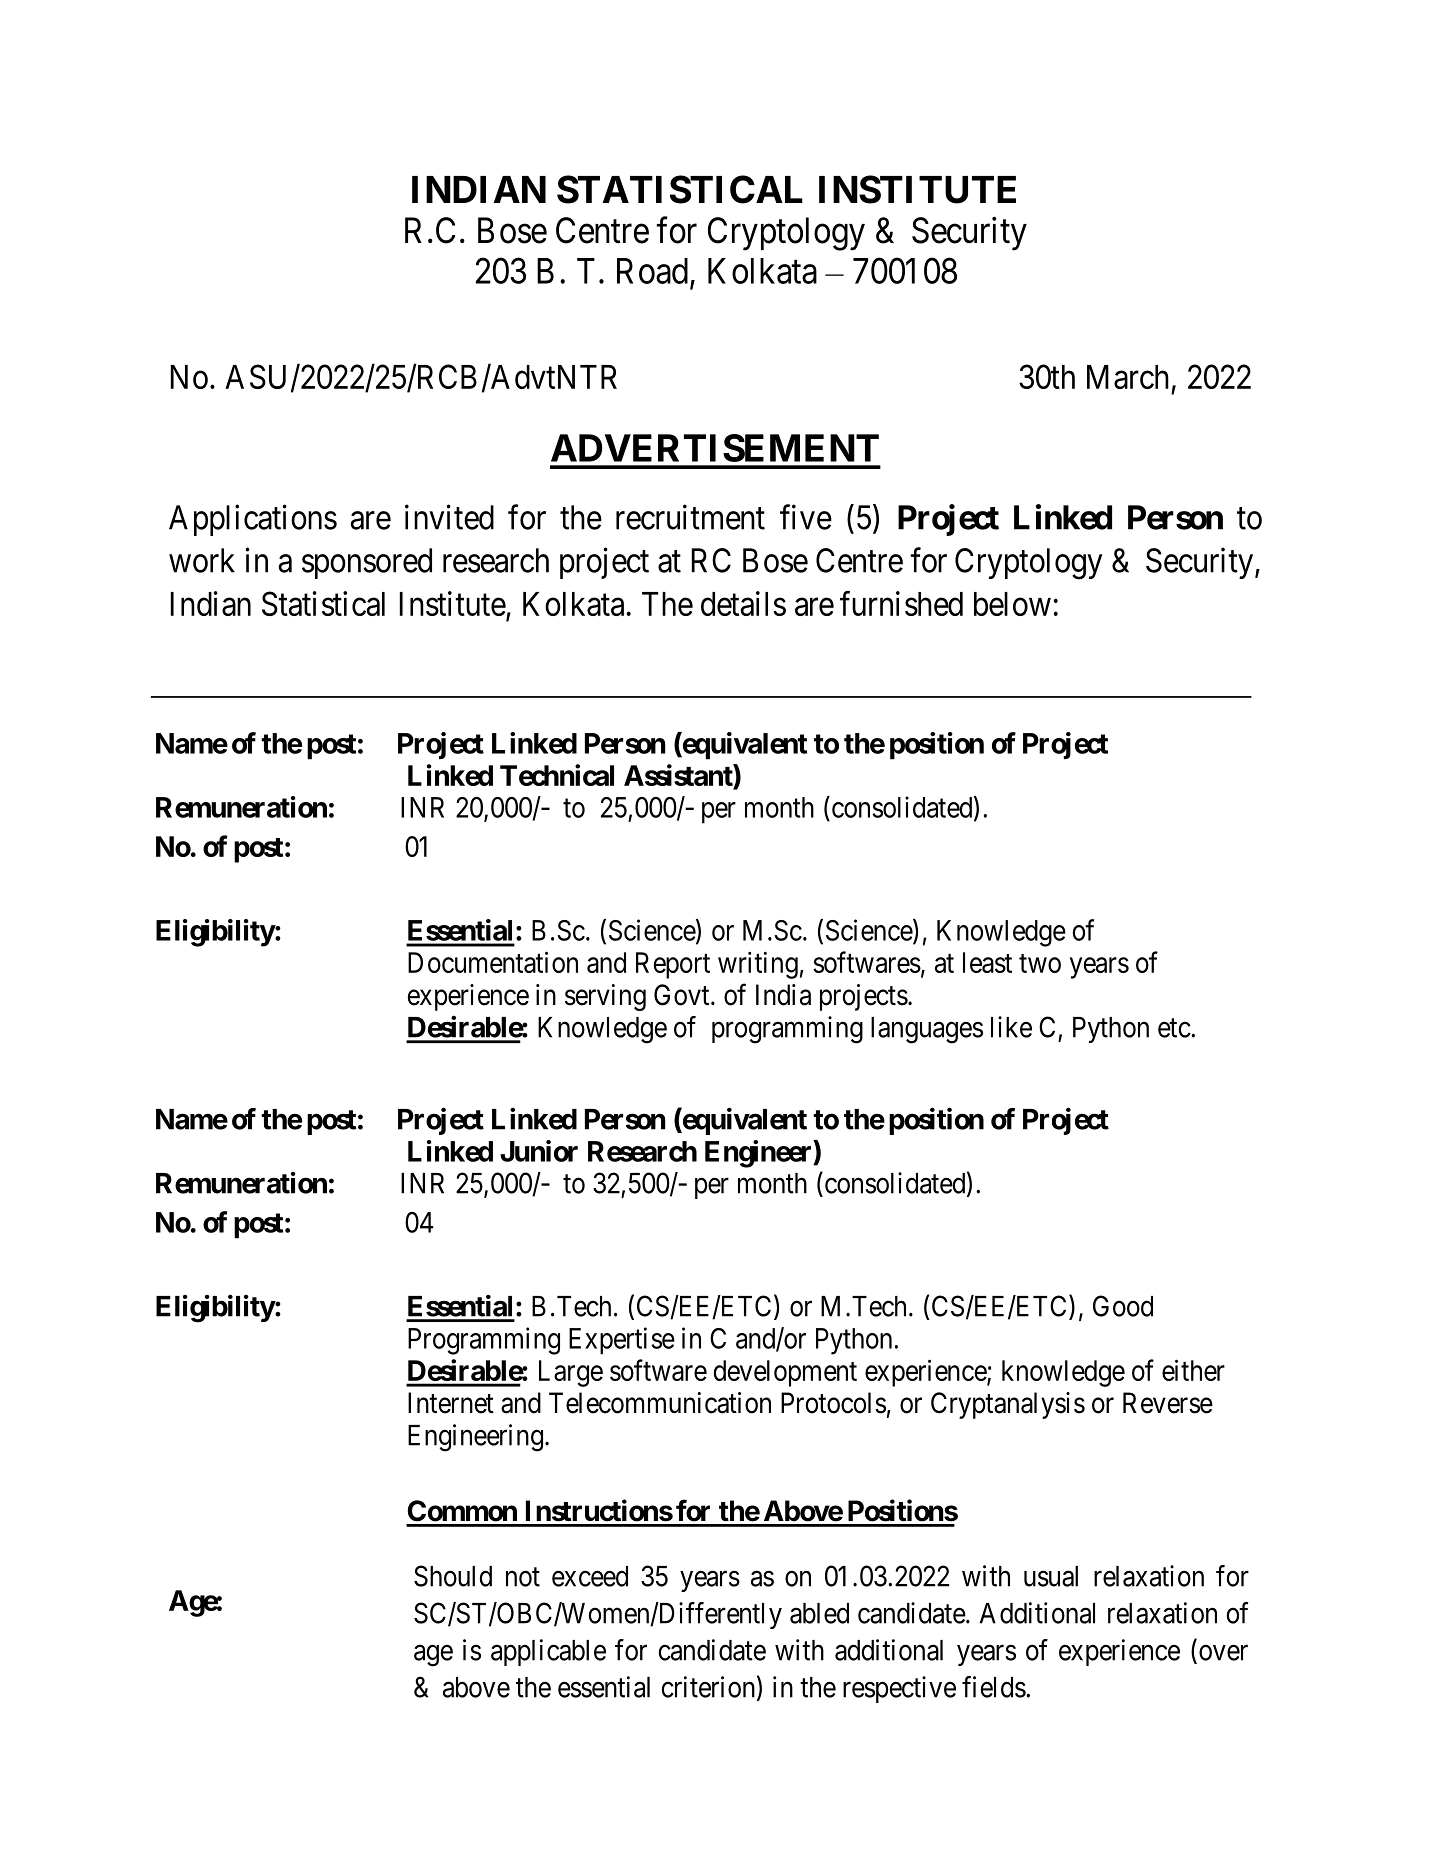 Image resolution: width=1430 pixels, height=1850 pixels. What do you see at coordinates (1168, 1403) in the screenshot?
I see `Reverse` at bounding box center [1168, 1403].
